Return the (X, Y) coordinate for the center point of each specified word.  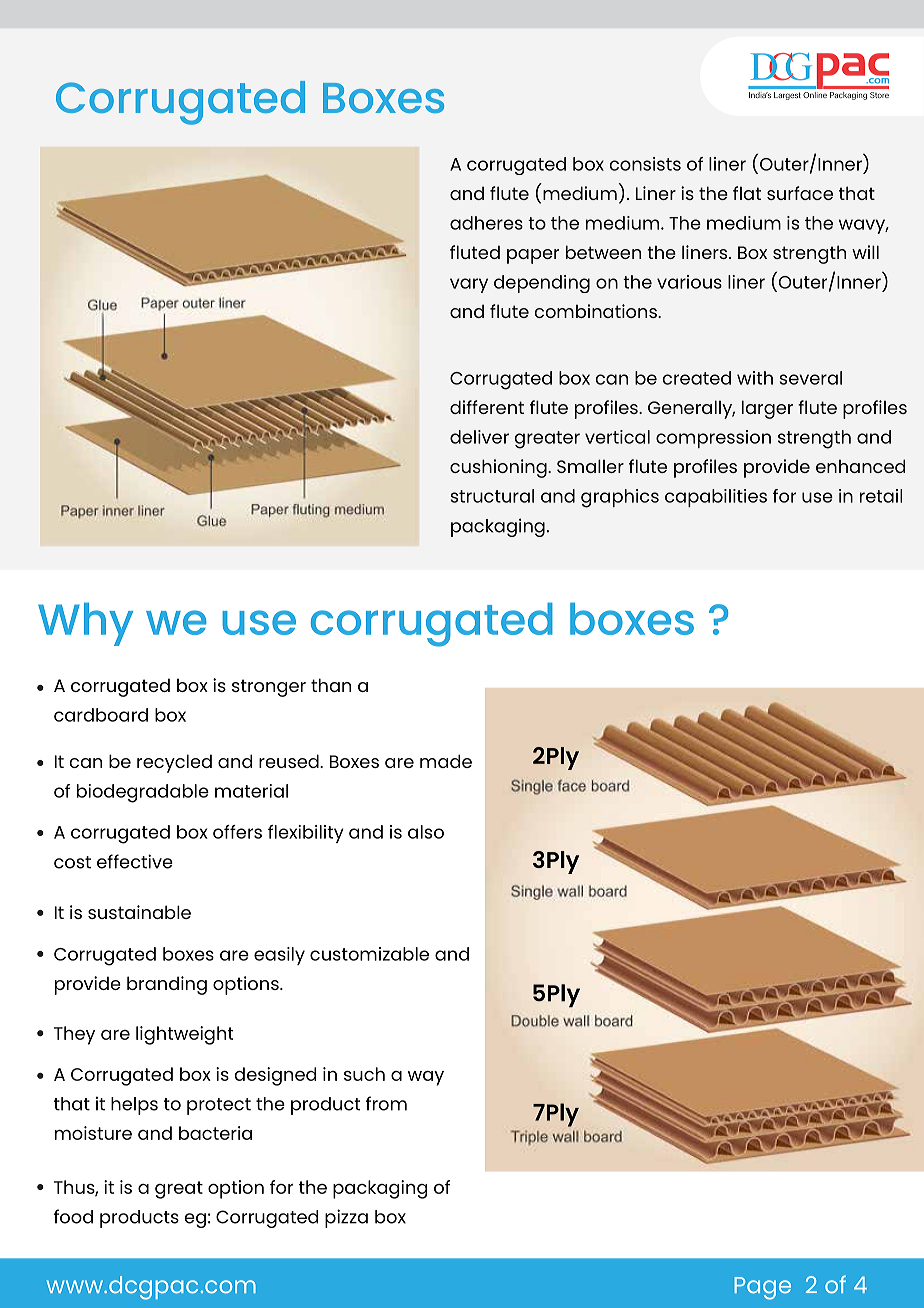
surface (800, 193)
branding (167, 985)
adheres (486, 223)
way (426, 1078)
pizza (346, 1218)
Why (85, 624)
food (73, 1216)
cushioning (499, 468)
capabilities (716, 498)
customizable (369, 954)
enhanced (860, 466)
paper (533, 256)
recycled (174, 763)
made (446, 761)
